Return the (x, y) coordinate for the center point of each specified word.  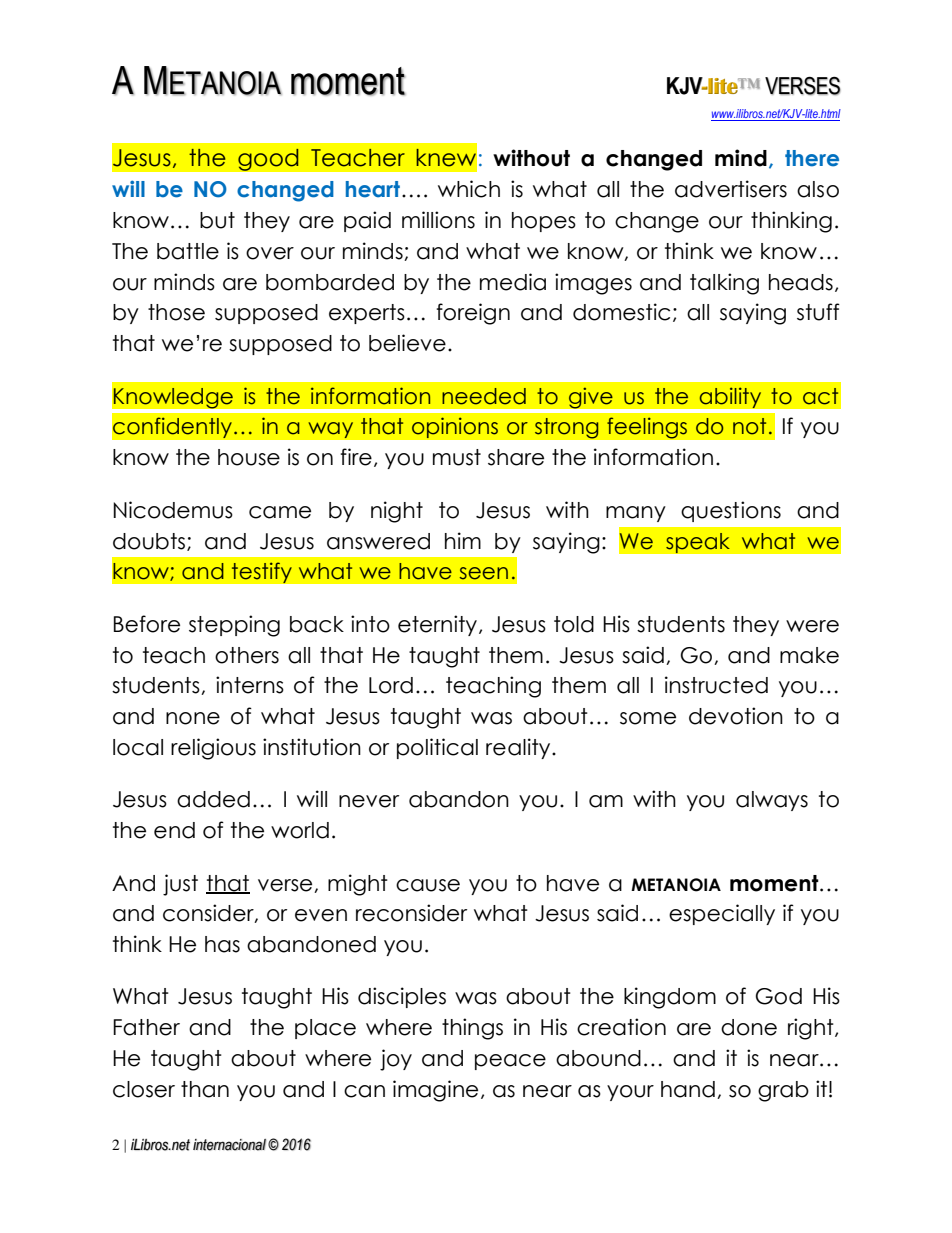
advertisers (731, 189)
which (469, 189)
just (180, 885)
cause (428, 885)
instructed (716, 685)
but (217, 220)
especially (722, 914)
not (749, 426)
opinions (455, 428)
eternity (437, 625)
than (205, 1089)
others (247, 655)
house (249, 457)
